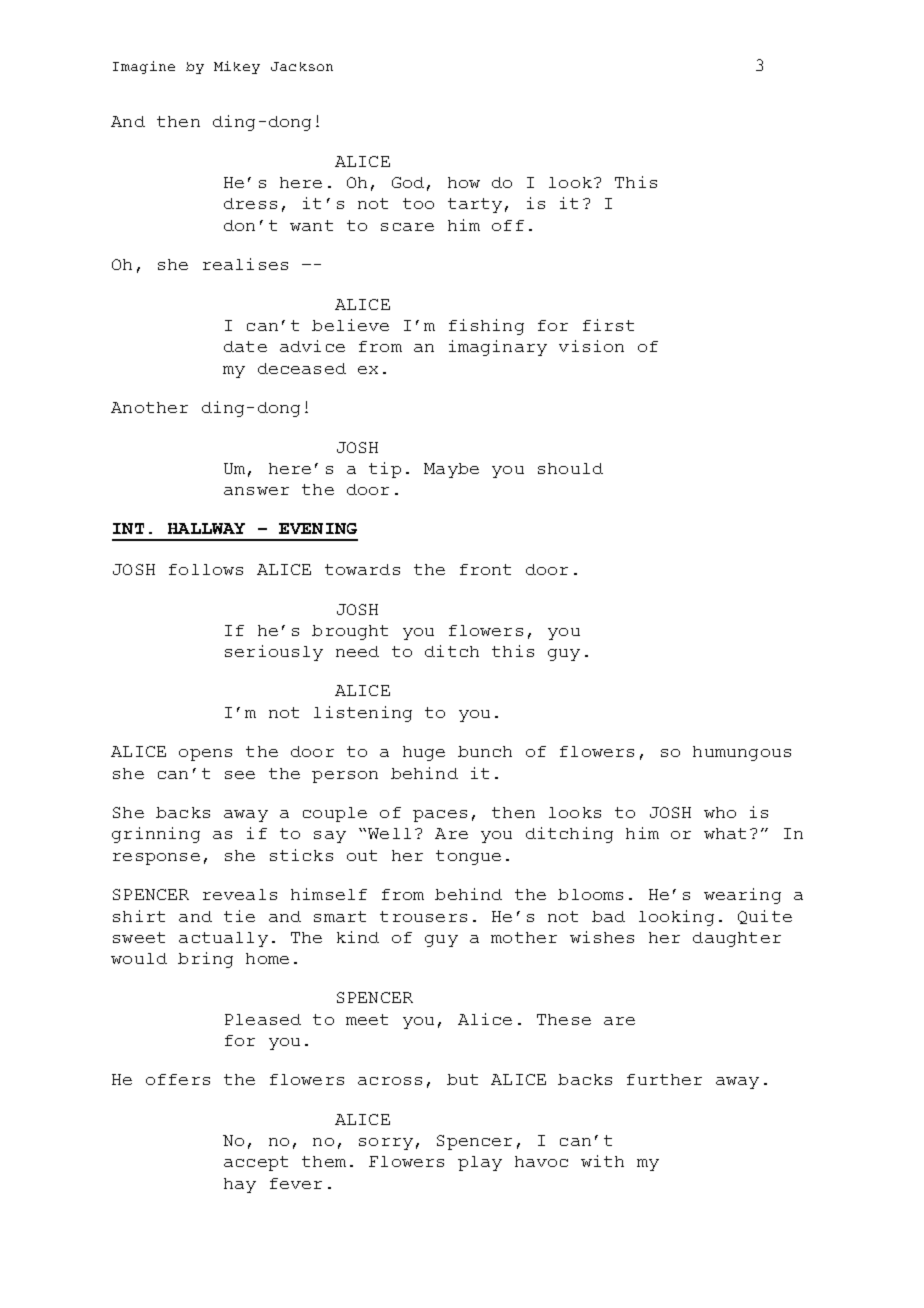  Describe the element at coordinates (485, 569) in the screenshot. I see `front` at that location.
